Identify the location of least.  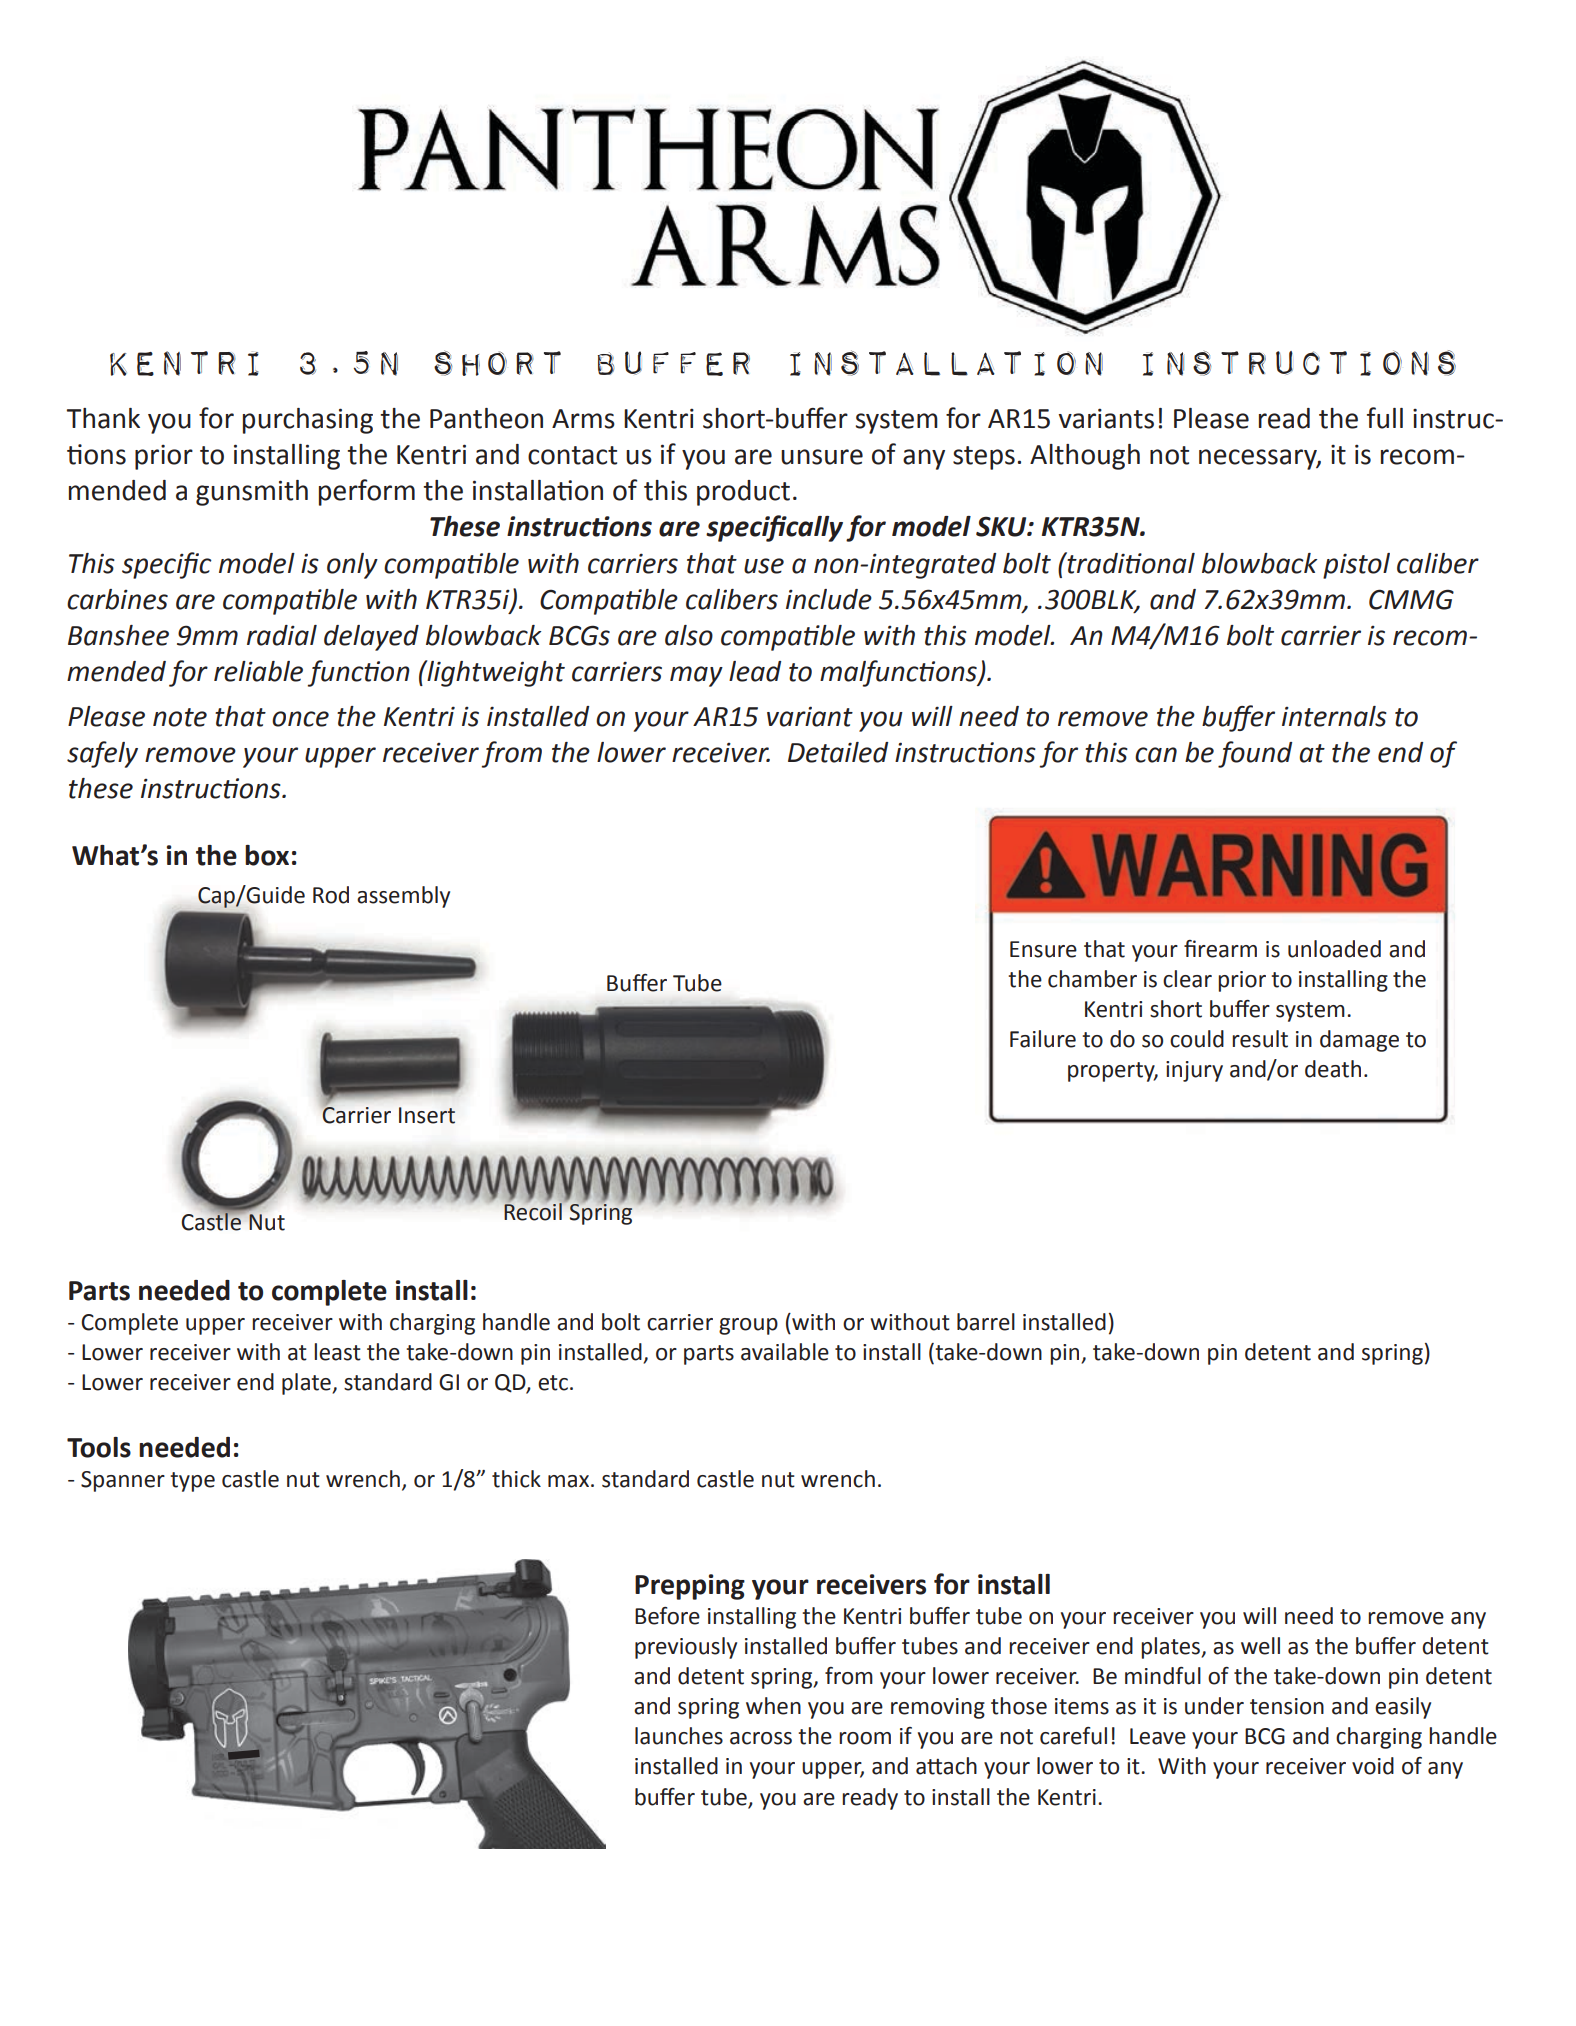
(337, 1352).
